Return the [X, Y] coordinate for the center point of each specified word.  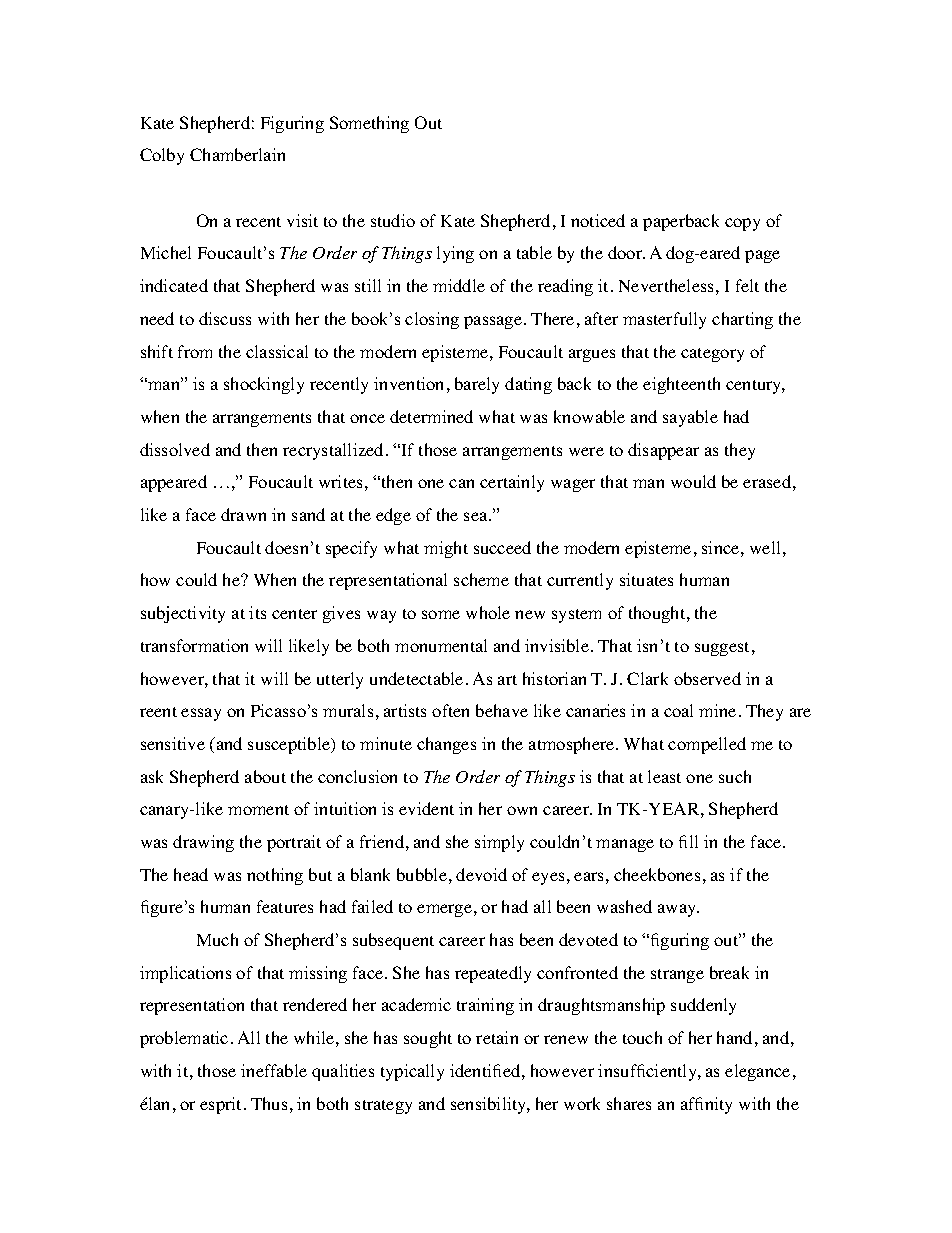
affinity [706, 1105]
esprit [222, 1105]
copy [742, 224]
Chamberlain [237, 154]
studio [393, 220]
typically [412, 1072]
